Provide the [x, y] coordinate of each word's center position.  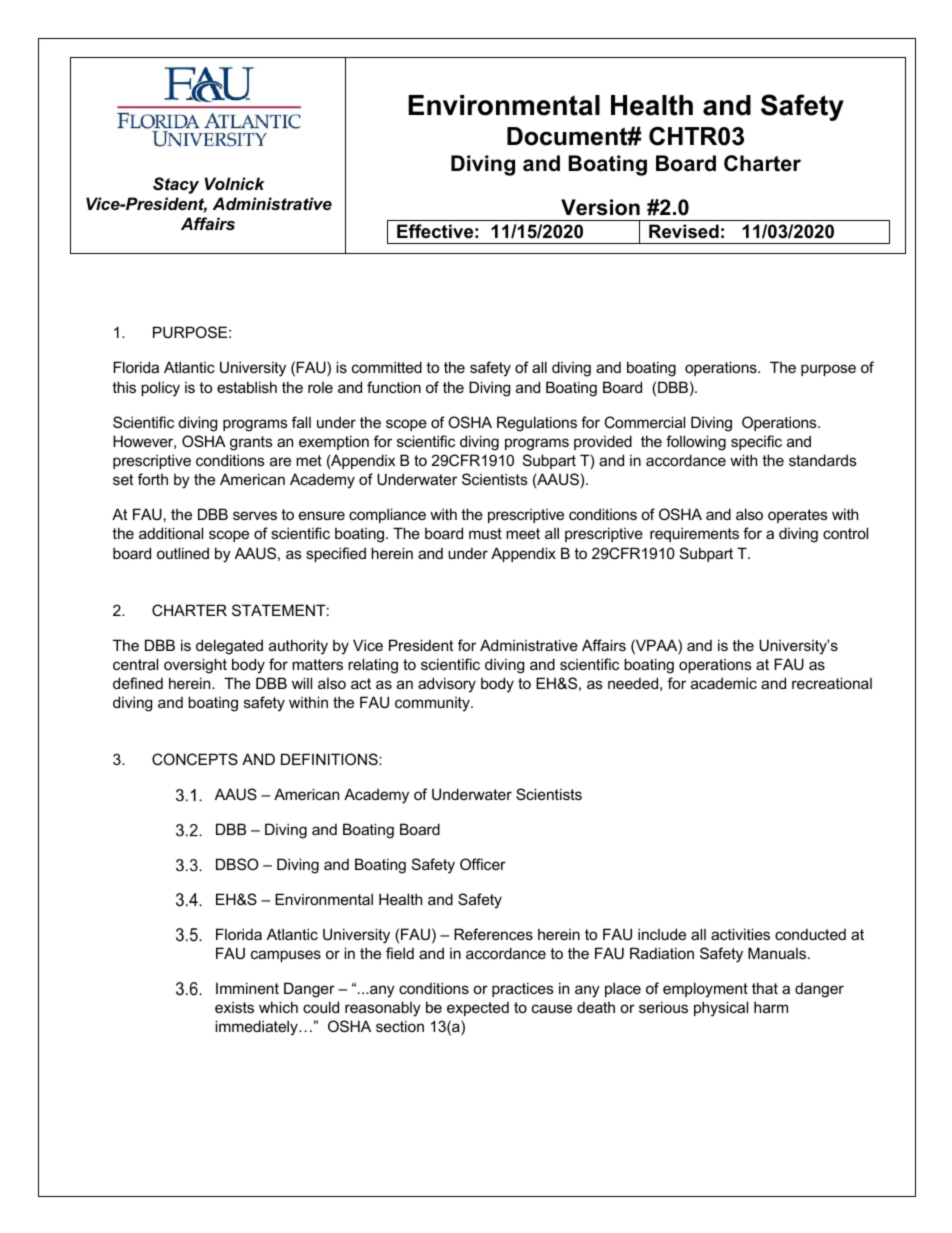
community [433, 704]
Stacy [176, 185]
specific [756, 442]
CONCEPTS [195, 759]
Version [600, 207]
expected [478, 1009]
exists [234, 1007]
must [485, 533]
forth [153, 479]
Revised [684, 231]
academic [724, 683]
